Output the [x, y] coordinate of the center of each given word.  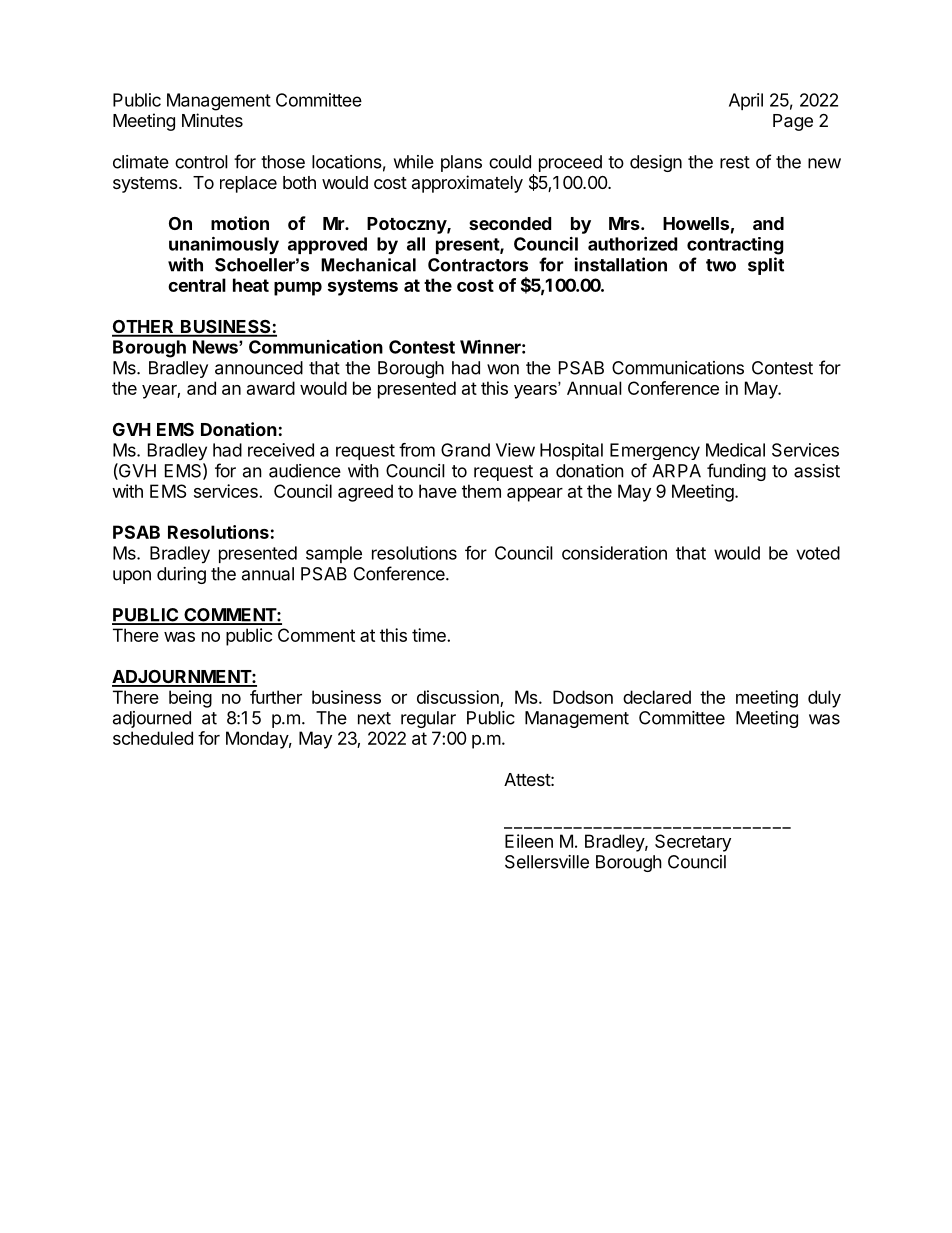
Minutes [212, 120]
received [281, 450]
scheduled [153, 738]
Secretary [693, 843]
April [746, 101]
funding [736, 472]
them [481, 491]
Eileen [529, 841]
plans [461, 163]
